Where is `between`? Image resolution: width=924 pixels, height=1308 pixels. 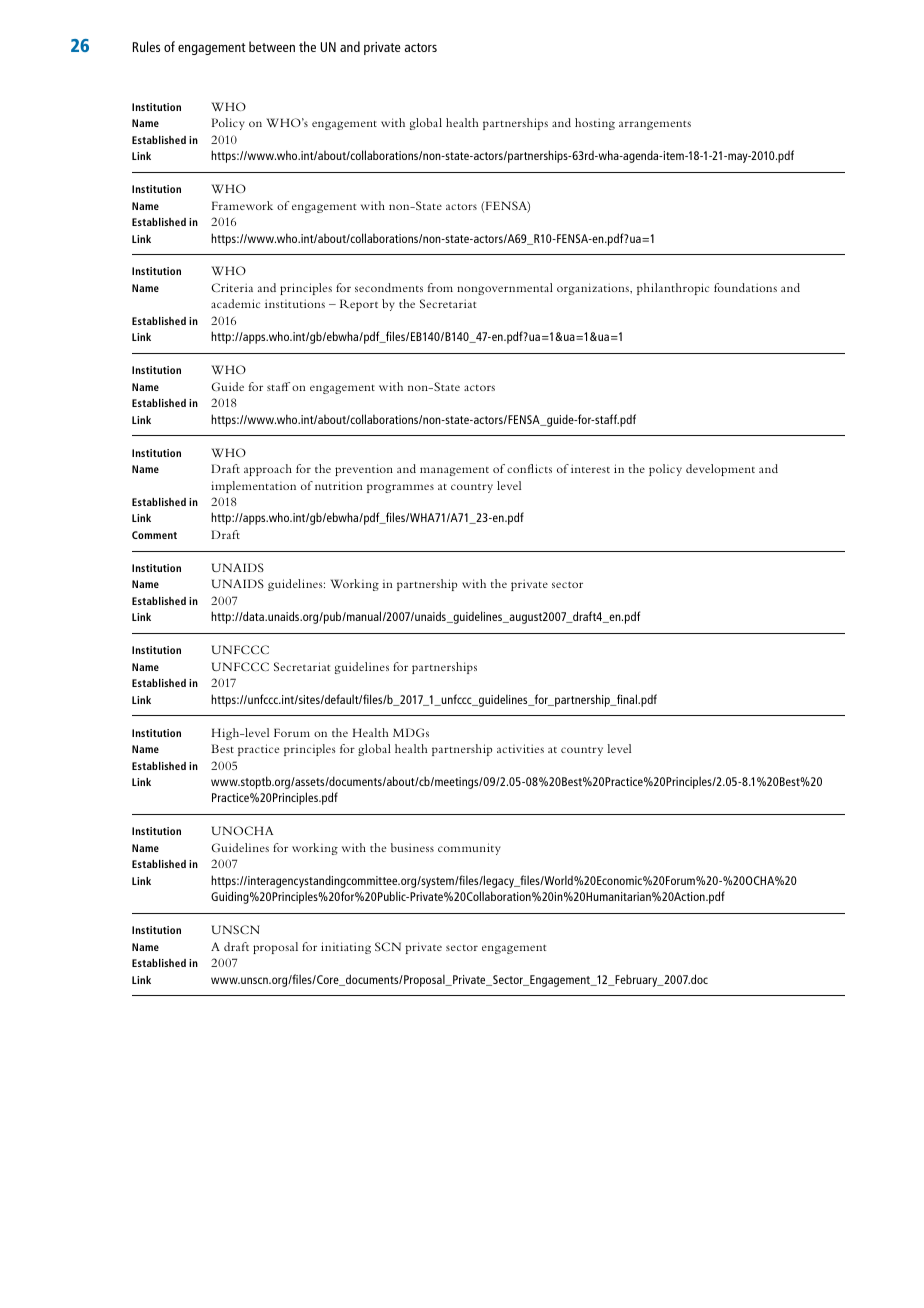 between is located at coordinates (272, 46).
